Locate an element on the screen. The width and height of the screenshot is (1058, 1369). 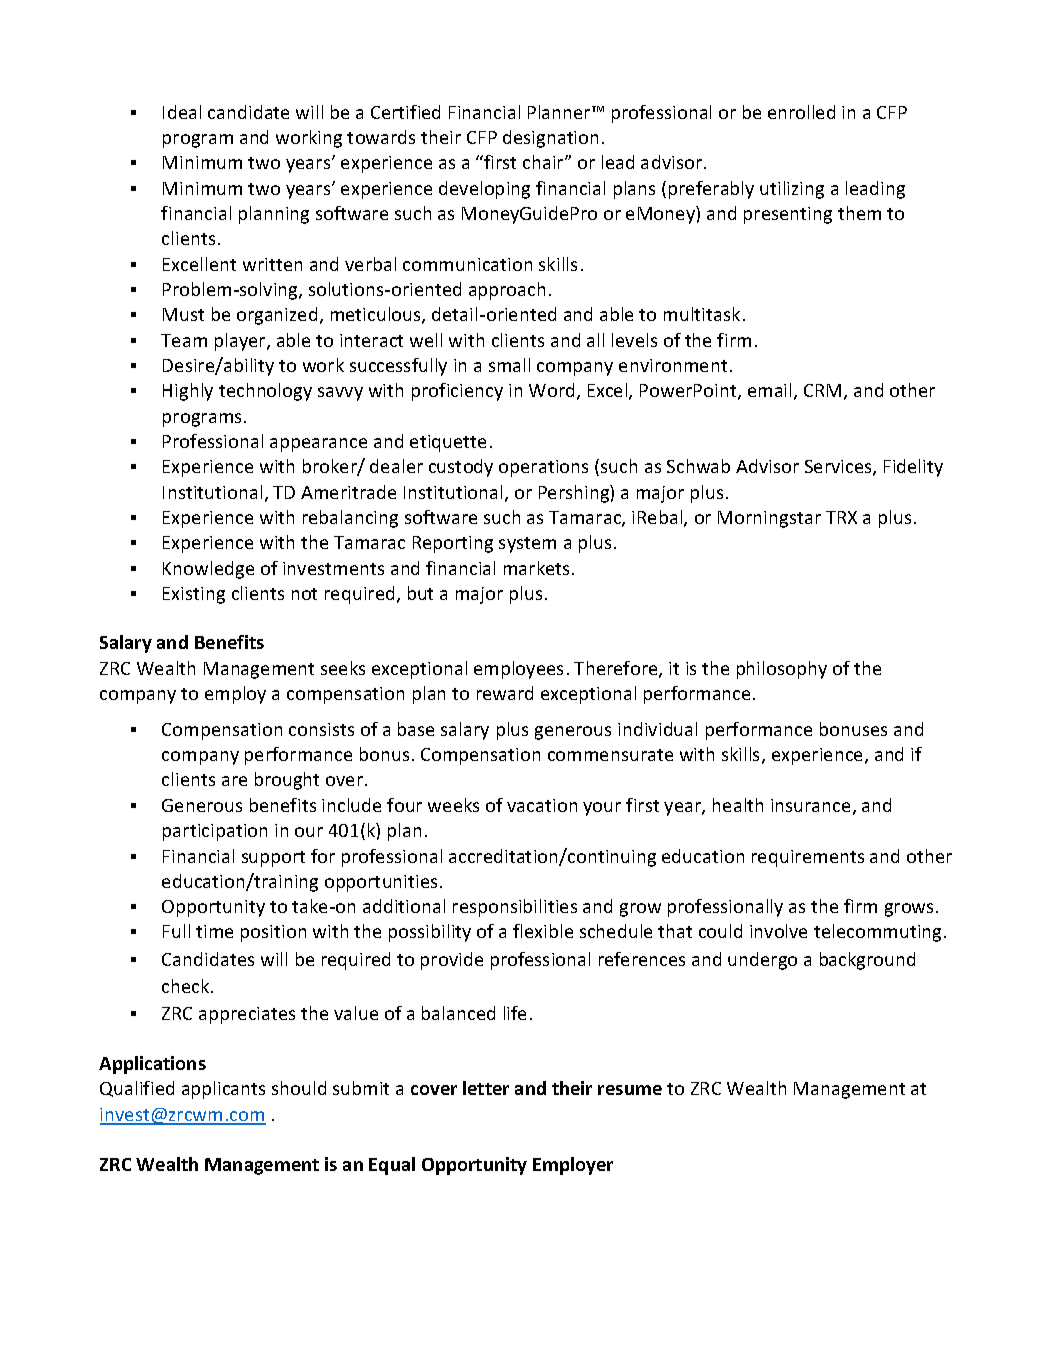
enrolled is located at coordinates (801, 112).
